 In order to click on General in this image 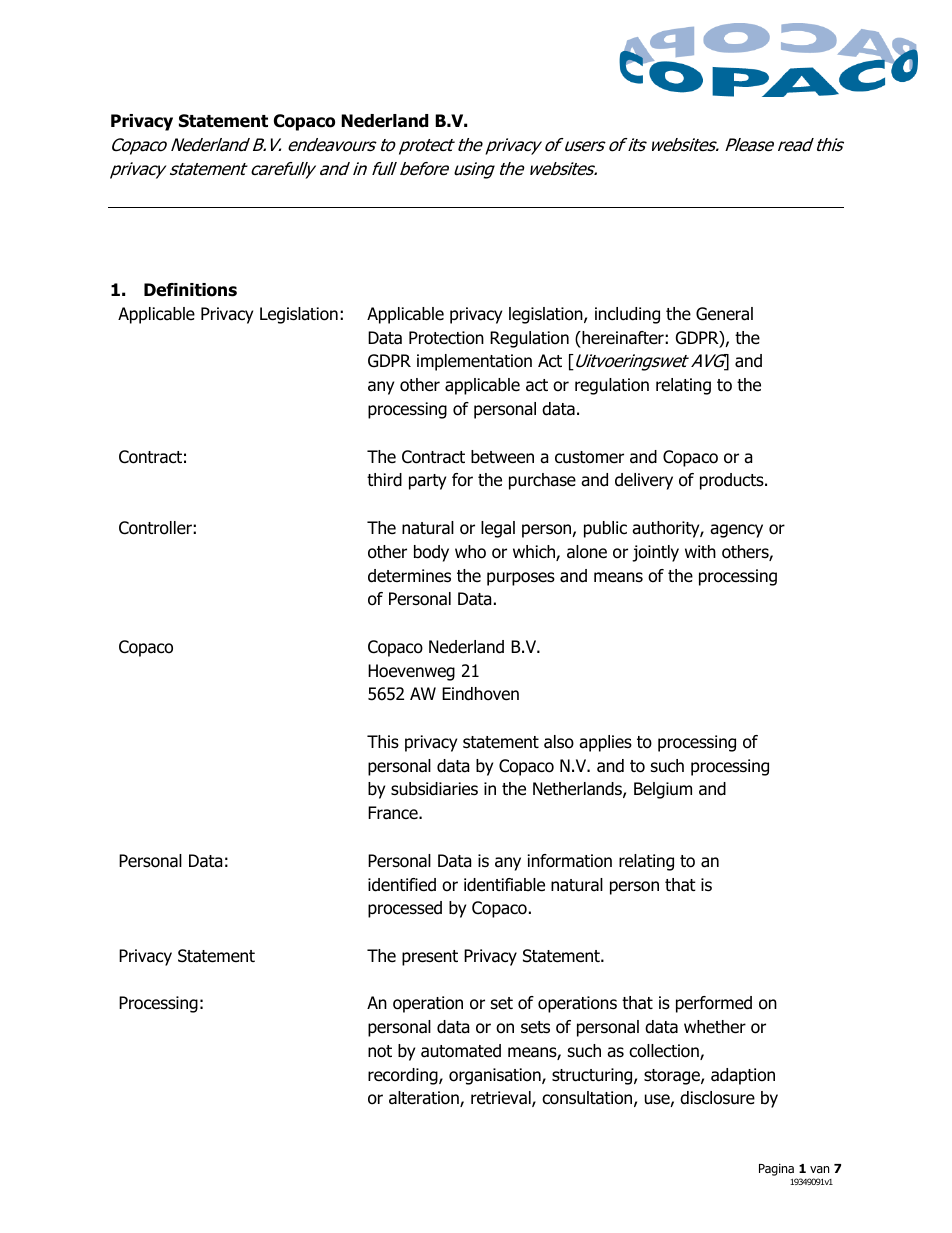, I will do `click(724, 314)`.
